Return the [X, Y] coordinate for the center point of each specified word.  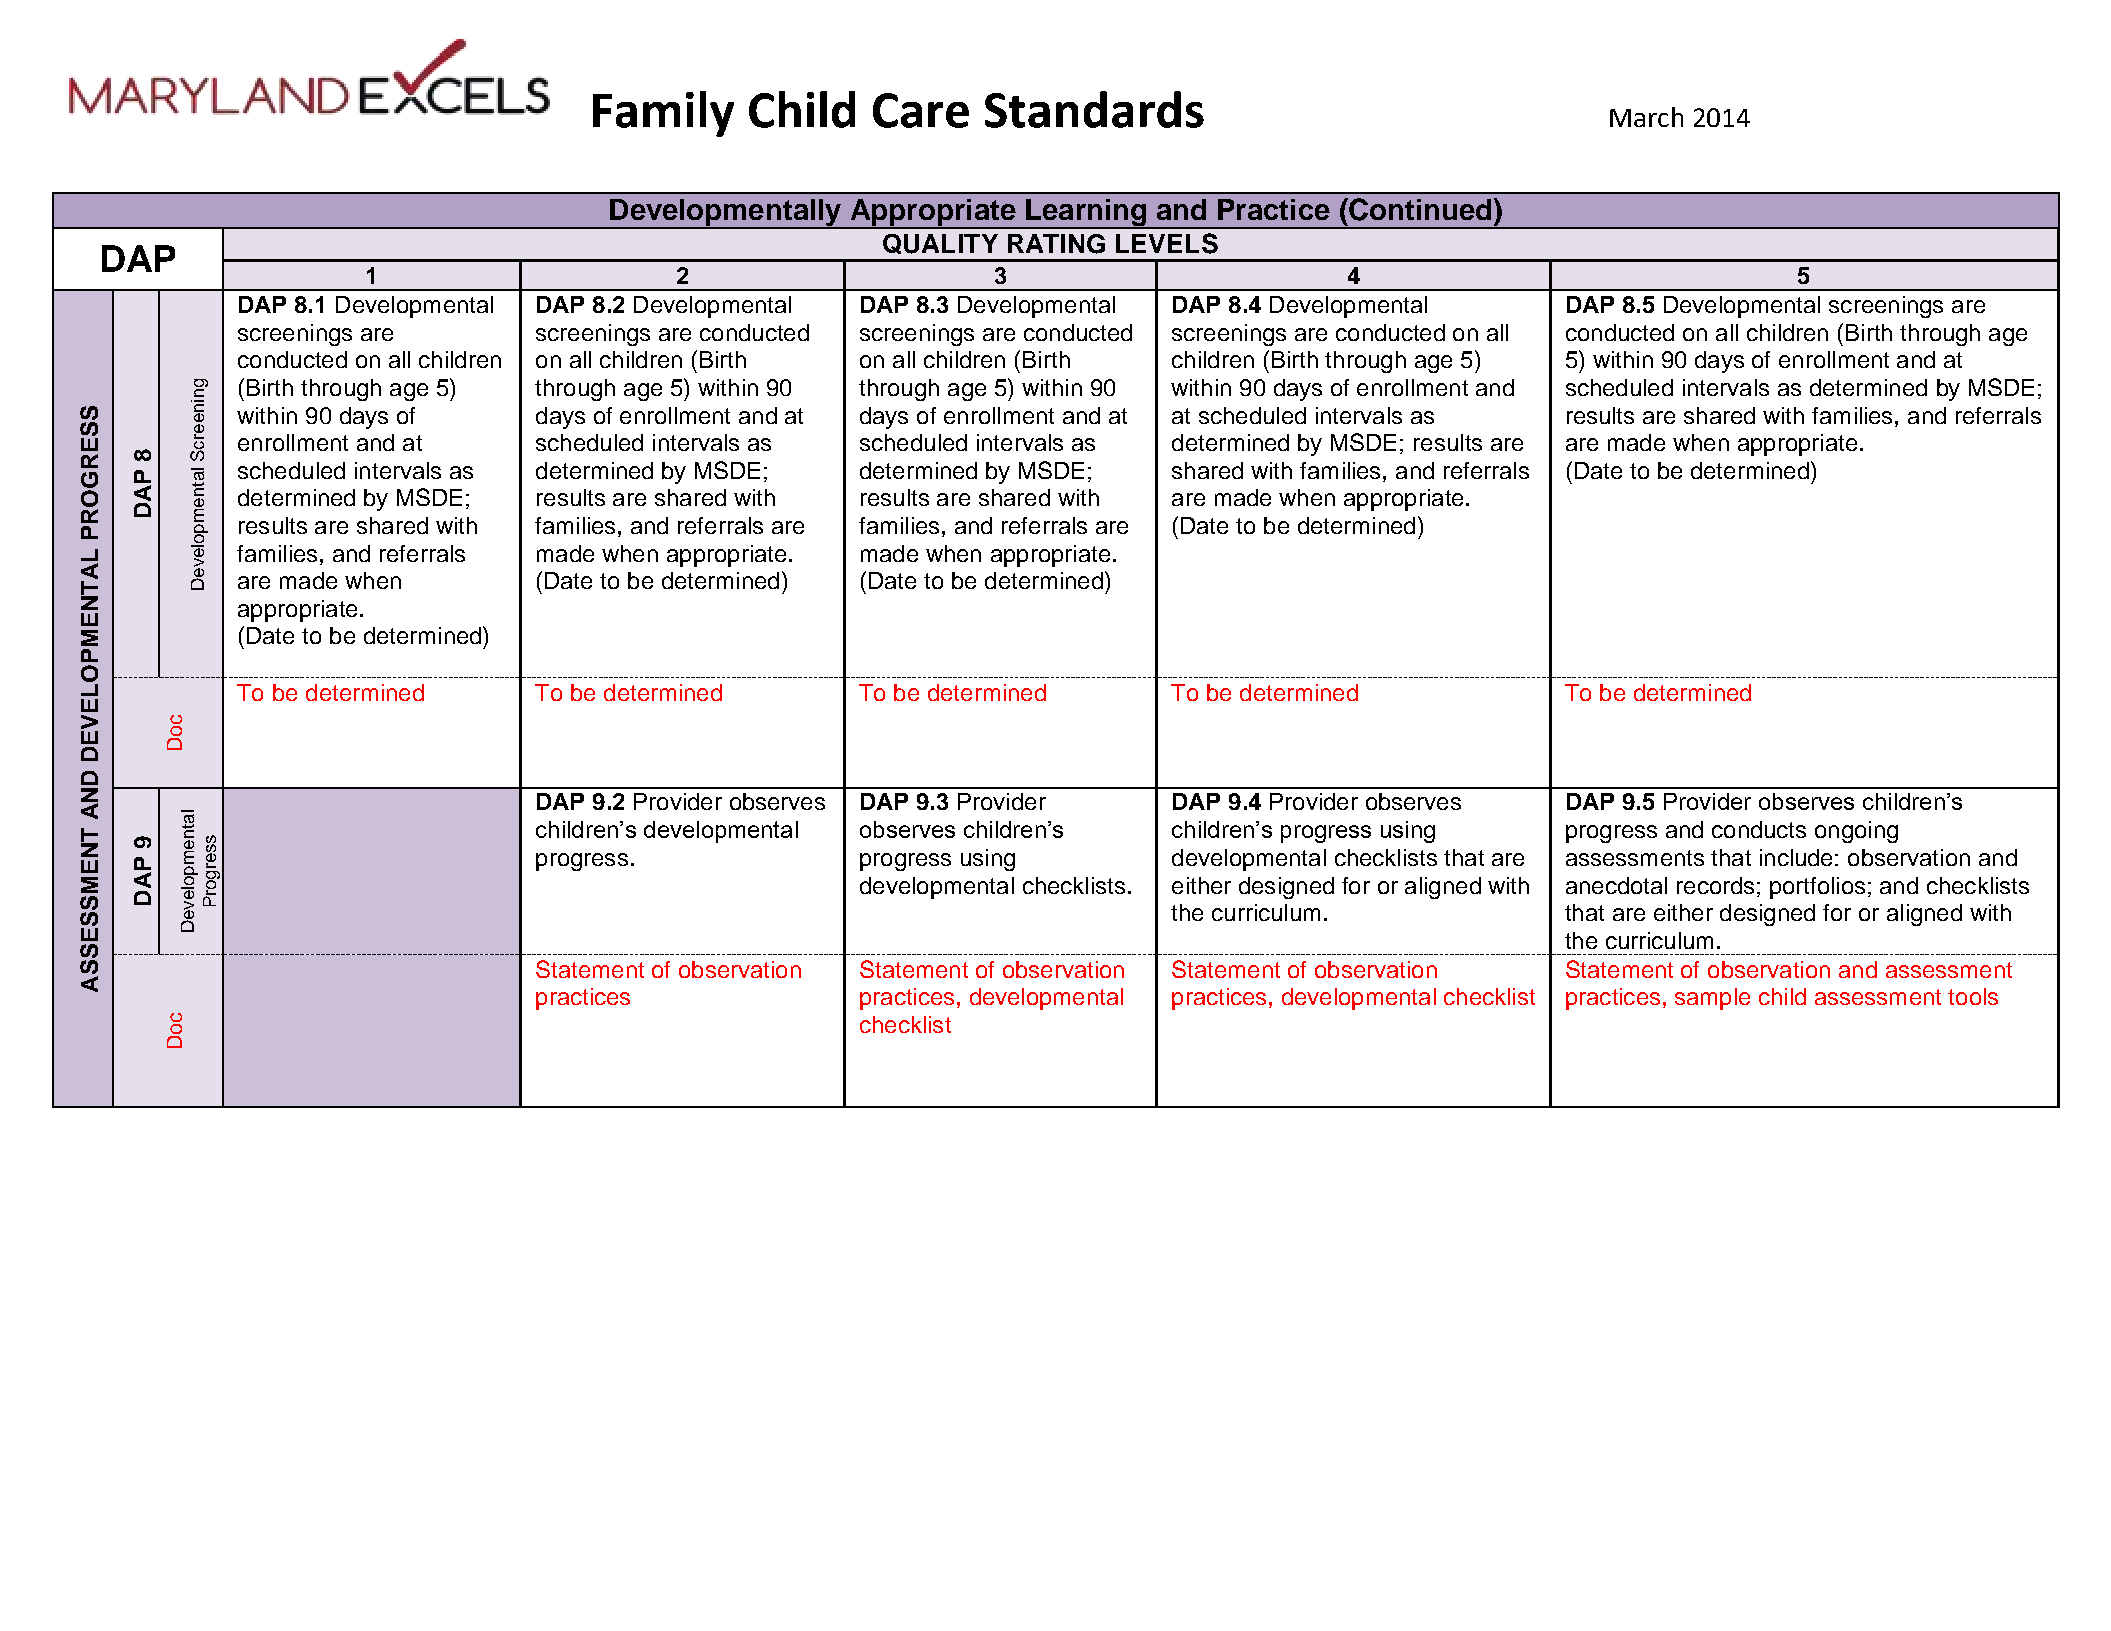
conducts [1759, 829]
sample [1712, 999]
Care [921, 110]
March [1646, 117]
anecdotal [1616, 885]
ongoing [1856, 832]
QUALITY [940, 244]
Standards [1094, 109]
